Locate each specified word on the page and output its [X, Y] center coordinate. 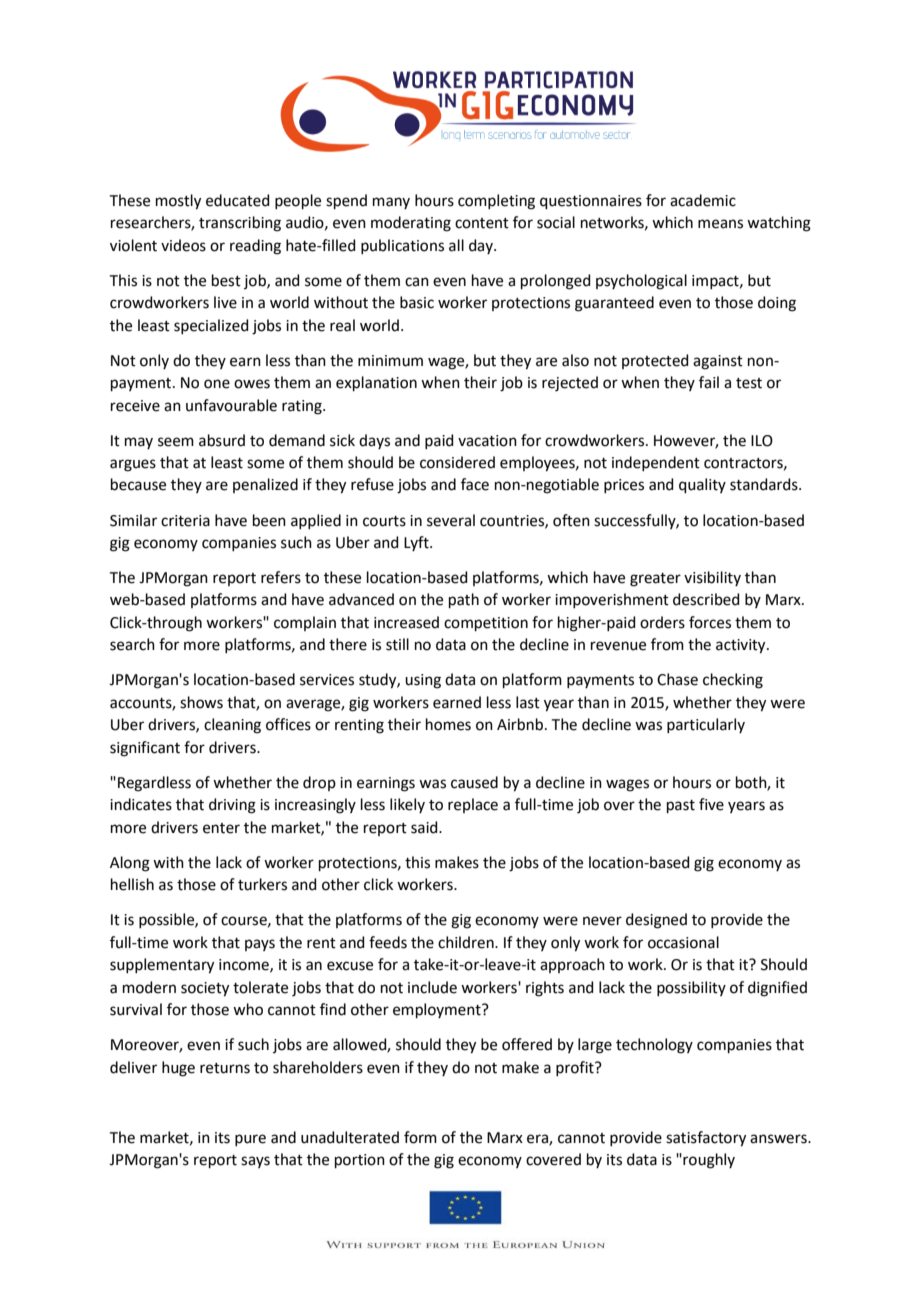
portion [360, 1161]
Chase [677, 679]
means [720, 224]
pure [250, 1140]
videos [183, 245]
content [482, 223]
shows [201, 702]
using [423, 681]
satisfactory [706, 1139]
